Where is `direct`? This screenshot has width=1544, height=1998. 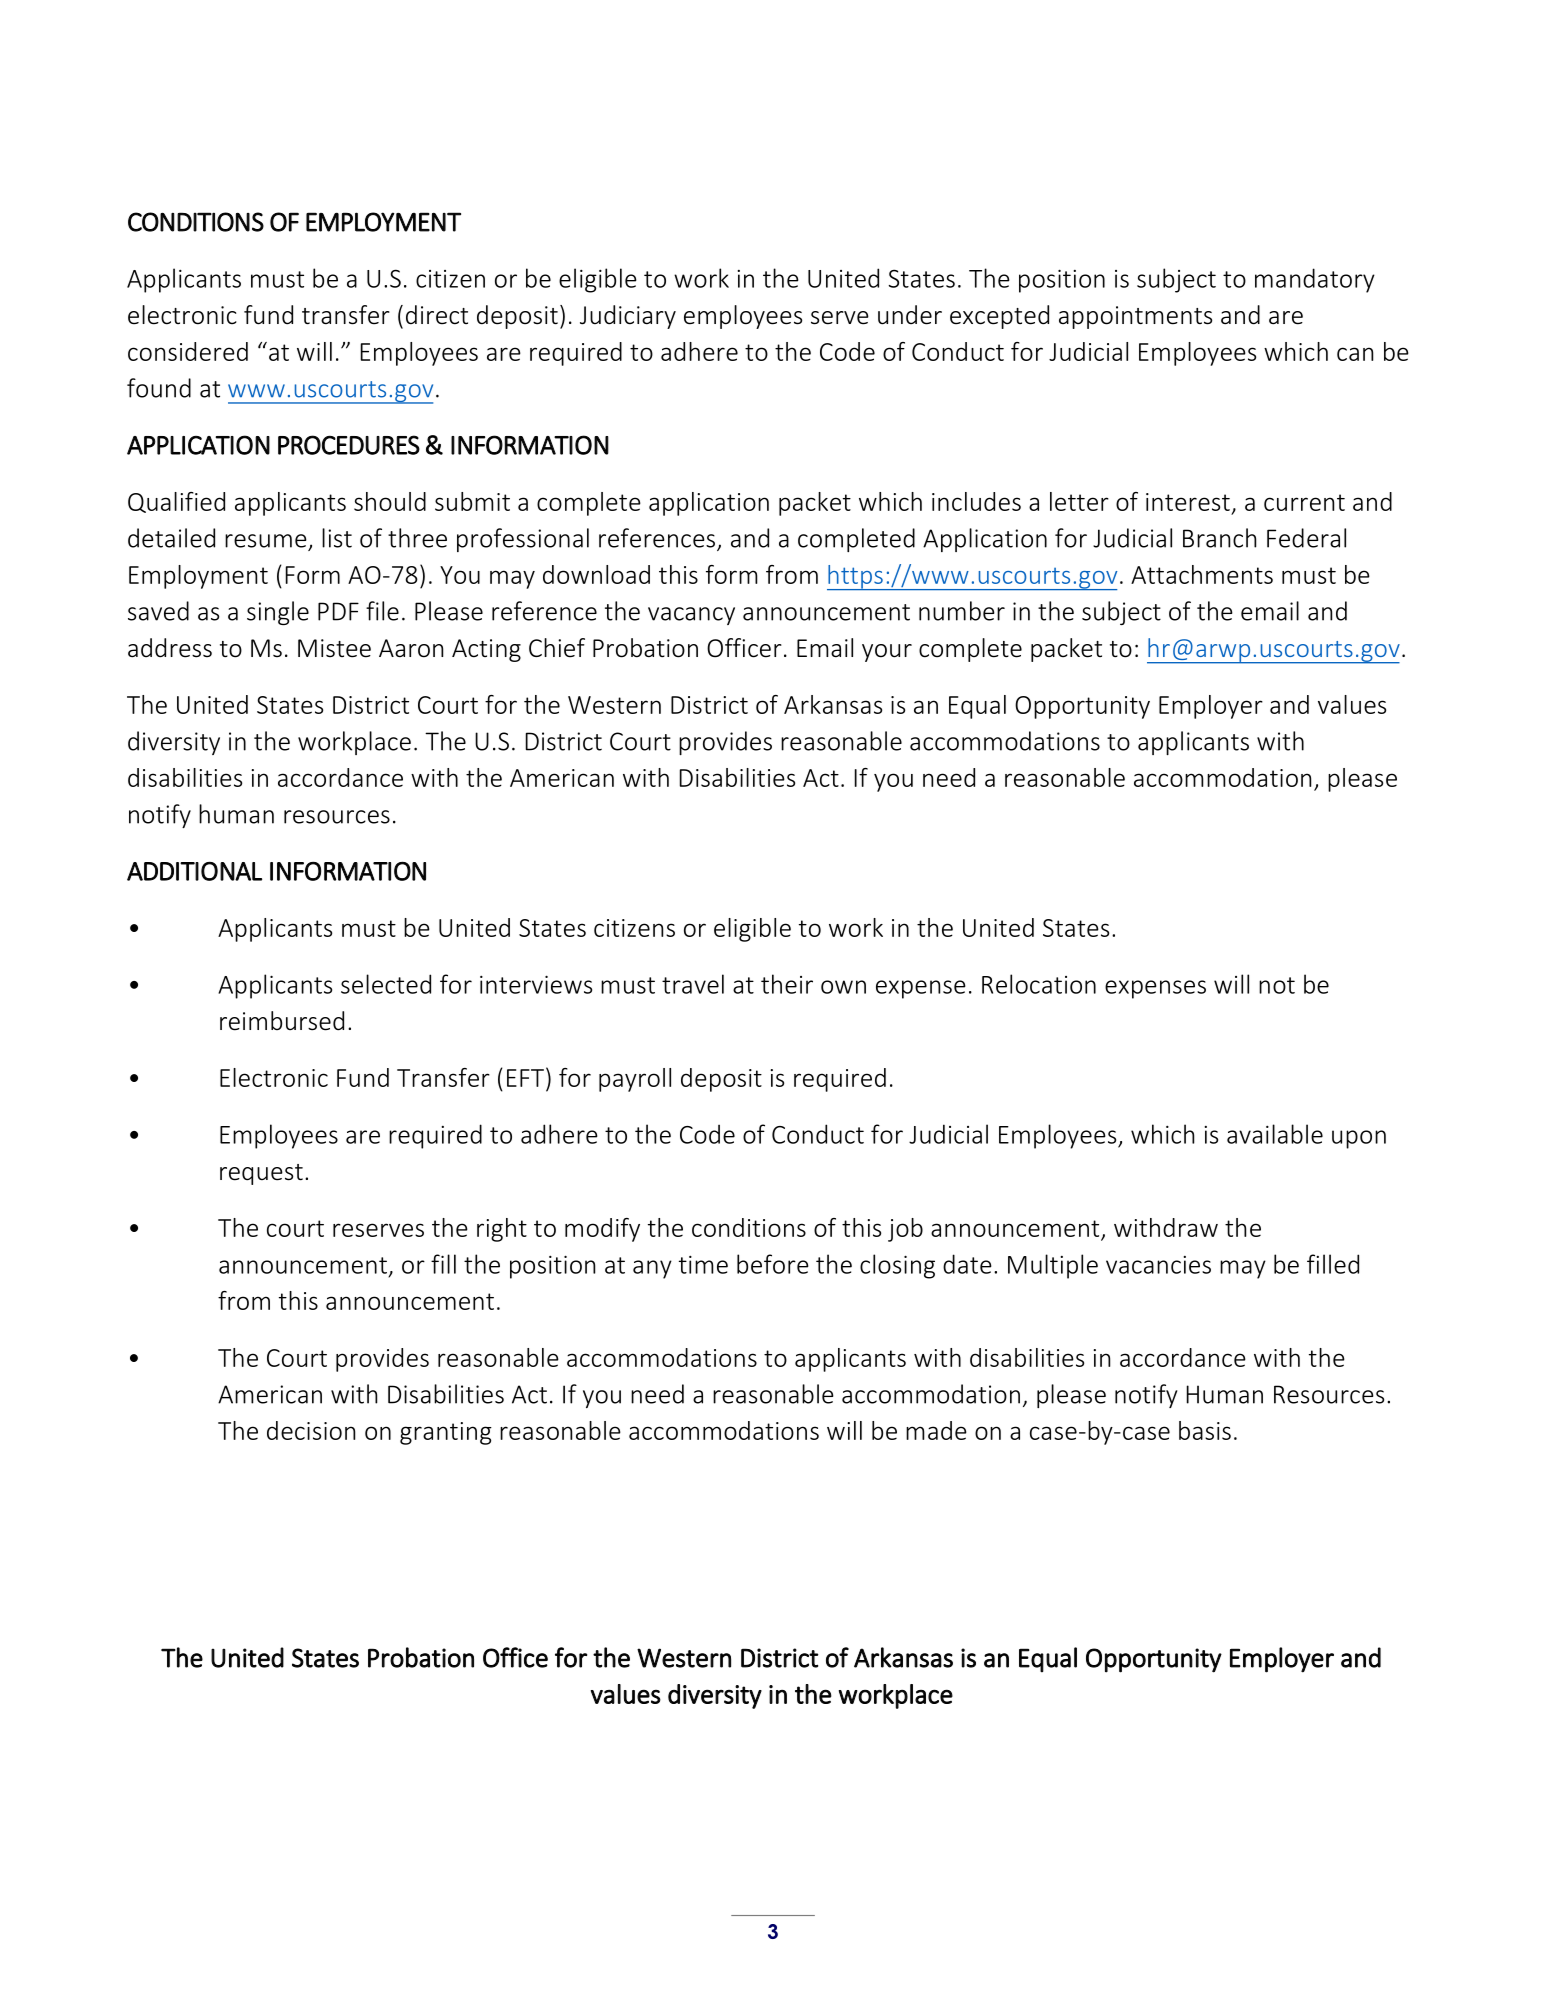
direct is located at coordinates (437, 315).
